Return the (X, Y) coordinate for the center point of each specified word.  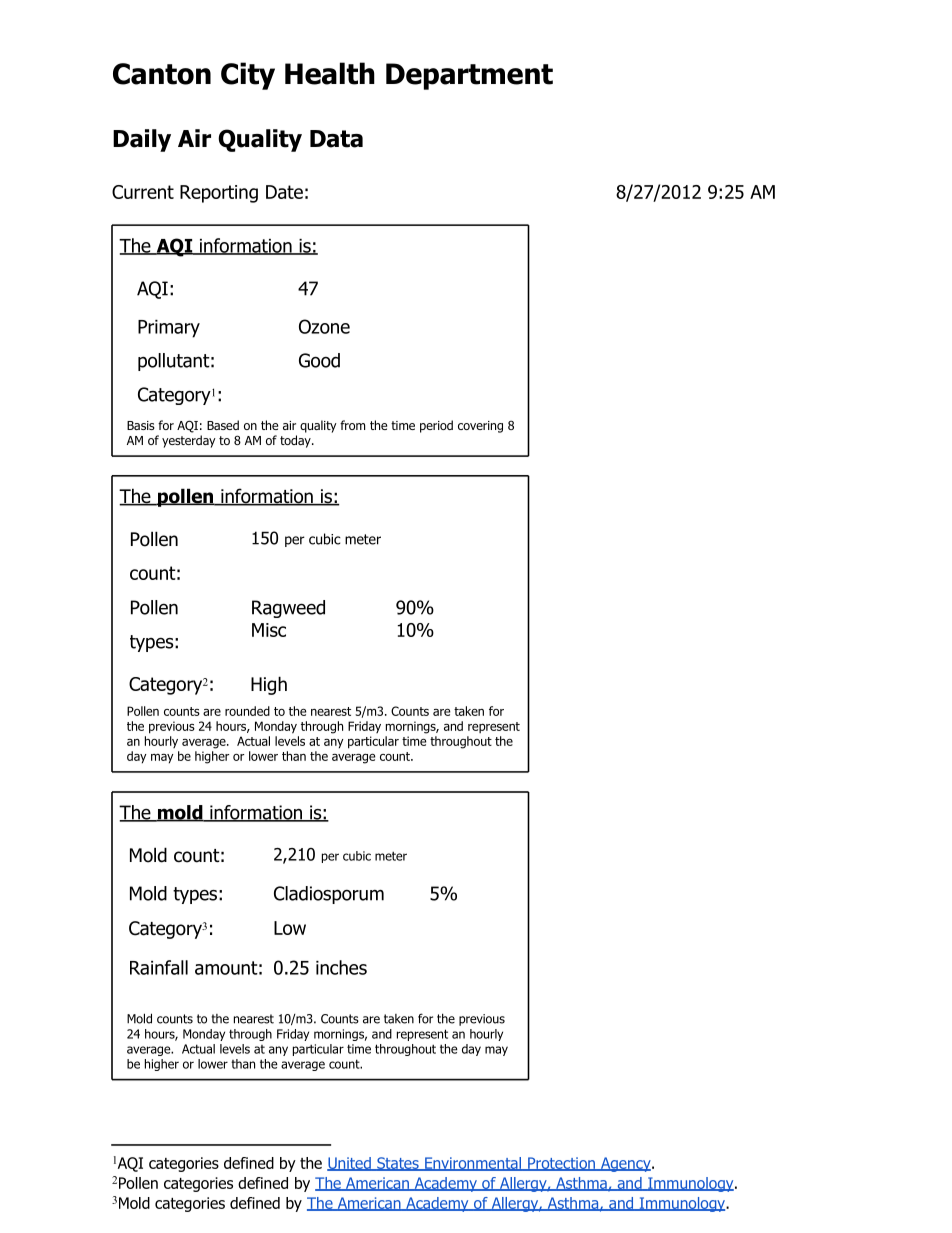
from (352, 425)
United (350, 1164)
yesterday (189, 441)
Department (469, 76)
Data (336, 139)
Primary (169, 329)
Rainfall (159, 967)
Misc (269, 630)
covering (480, 427)
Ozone (324, 326)
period (436, 426)
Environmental (473, 1164)
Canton (162, 74)
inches (341, 967)
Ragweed (288, 609)
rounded (247, 711)
